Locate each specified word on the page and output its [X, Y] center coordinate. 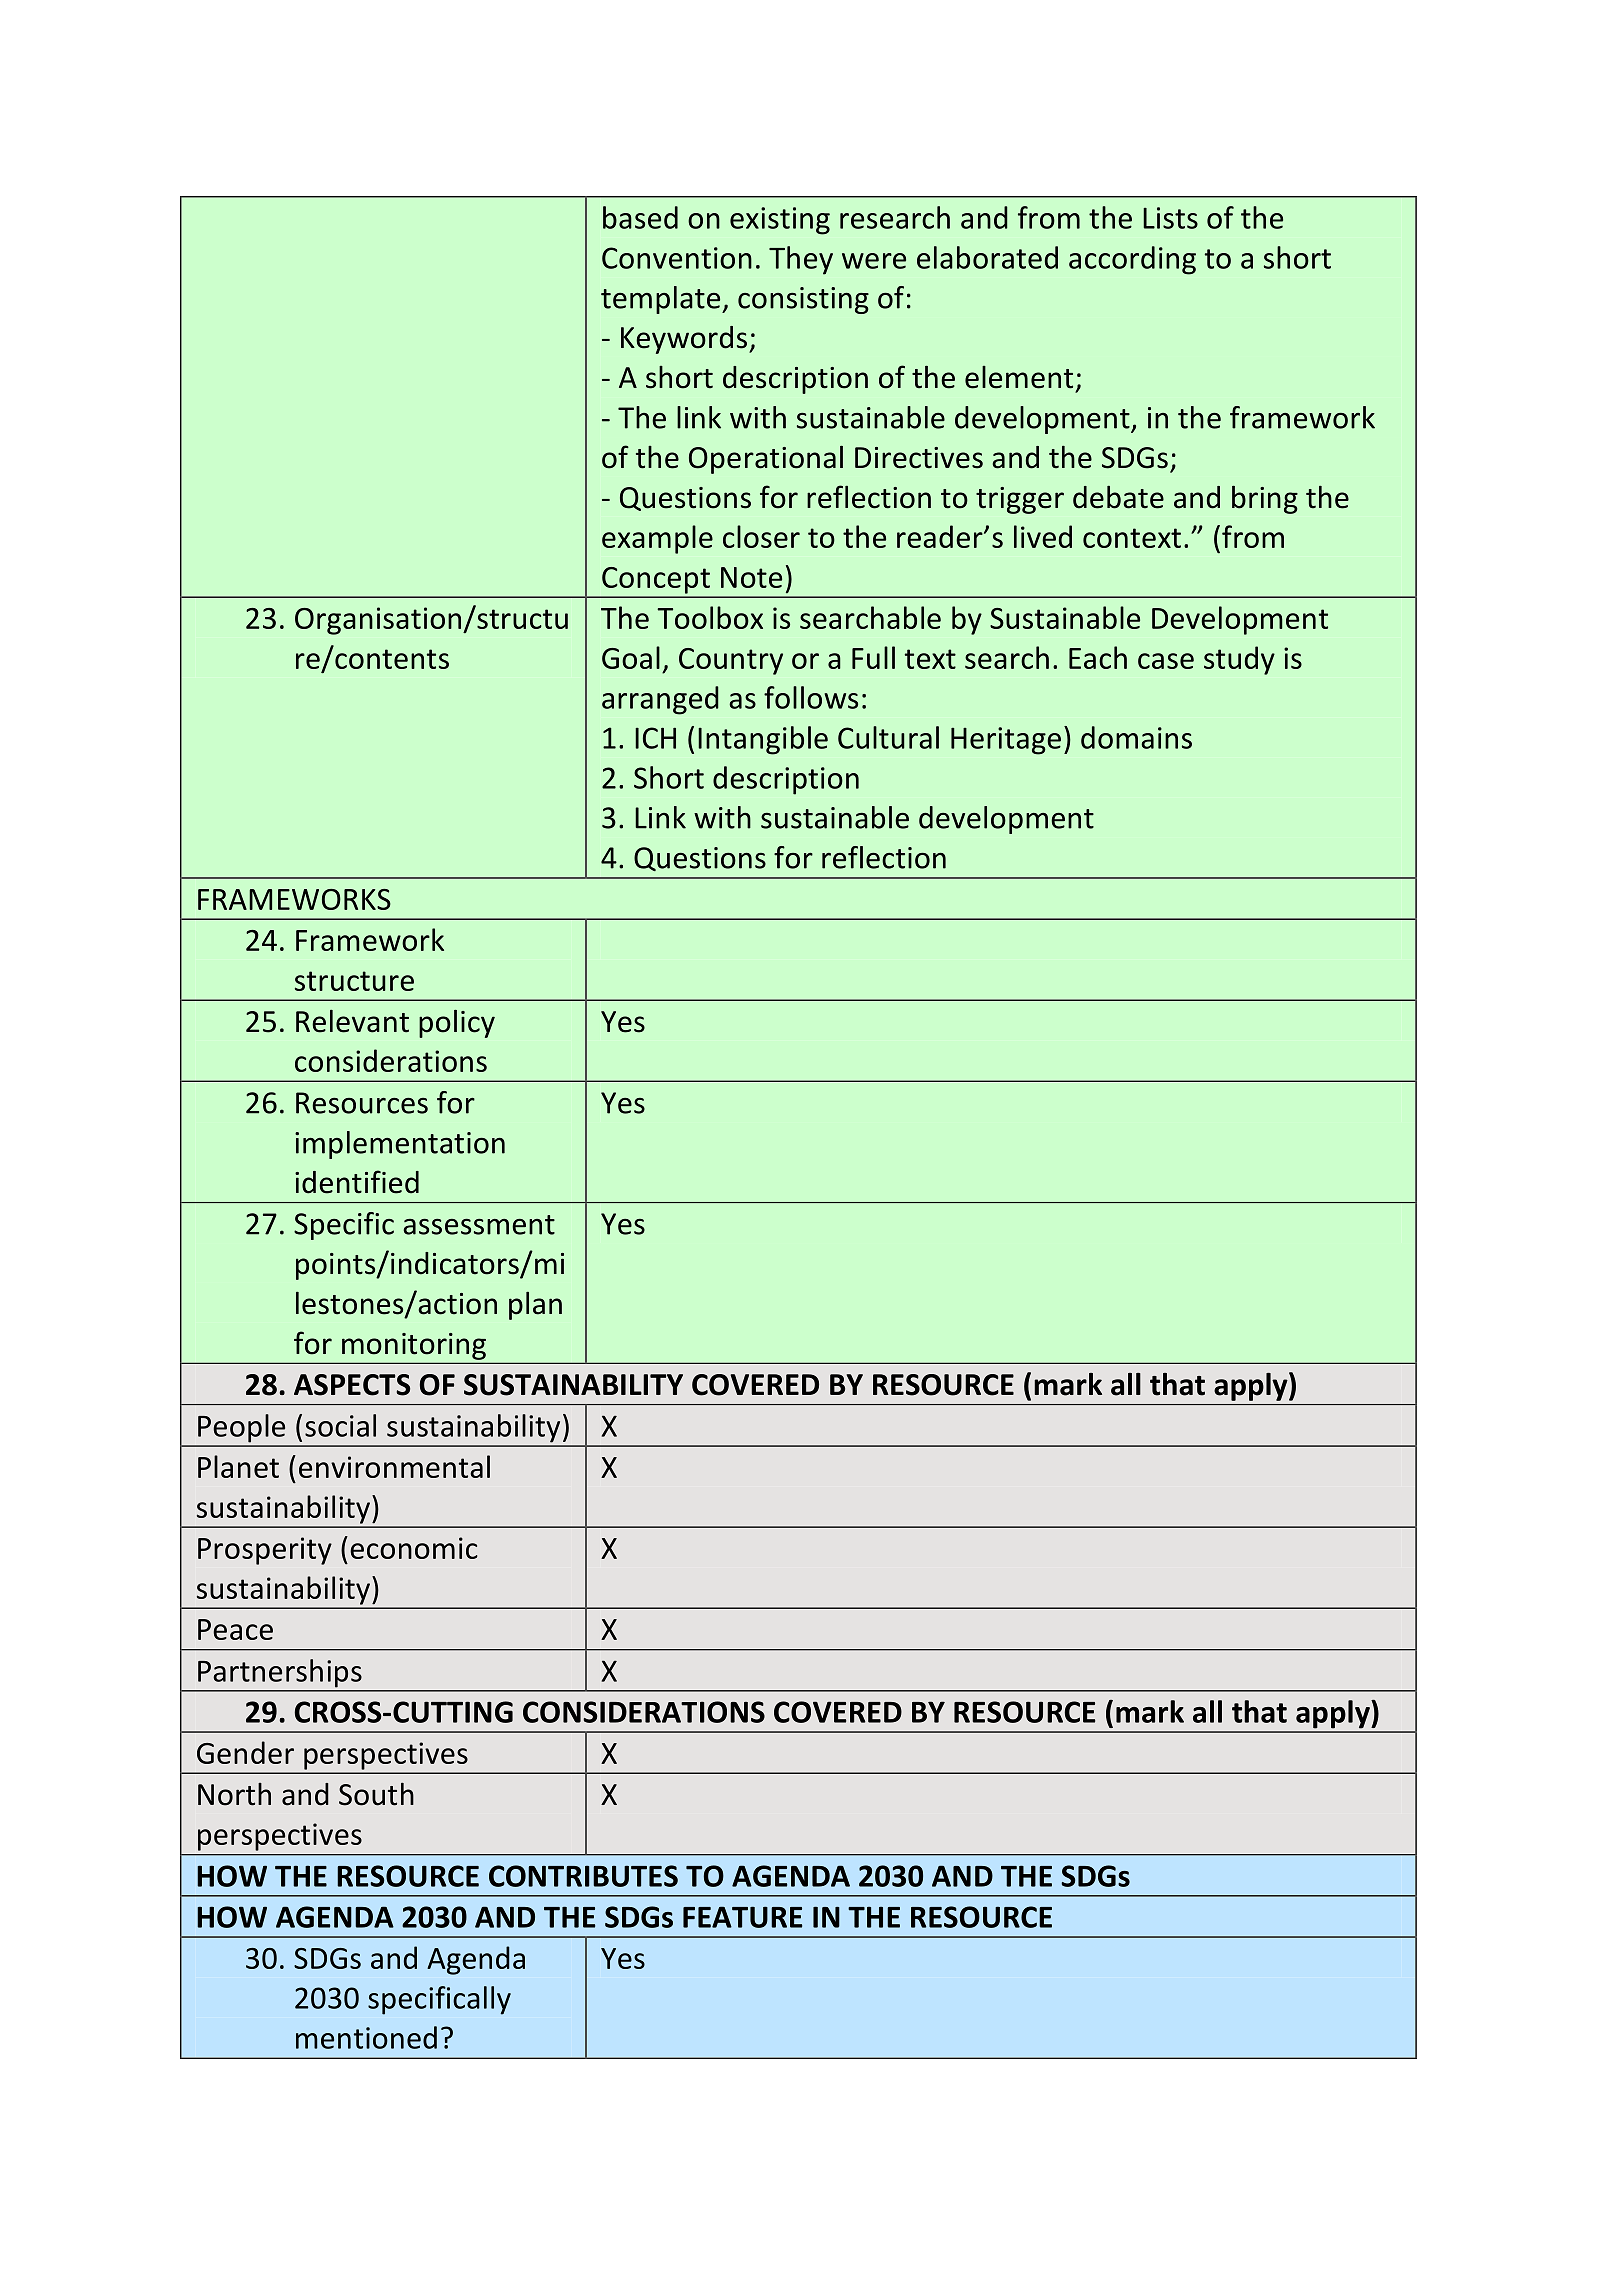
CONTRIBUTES [583, 1876]
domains [1136, 737]
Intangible [763, 740]
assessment [479, 1225]
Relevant [352, 1021]
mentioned [366, 2037]
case [1166, 661]
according [1132, 260]
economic [414, 1548]
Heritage [1006, 741]
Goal [631, 657]
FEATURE [742, 1917]
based [640, 217]
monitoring [414, 1346]
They [801, 260]
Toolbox [710, 617]
